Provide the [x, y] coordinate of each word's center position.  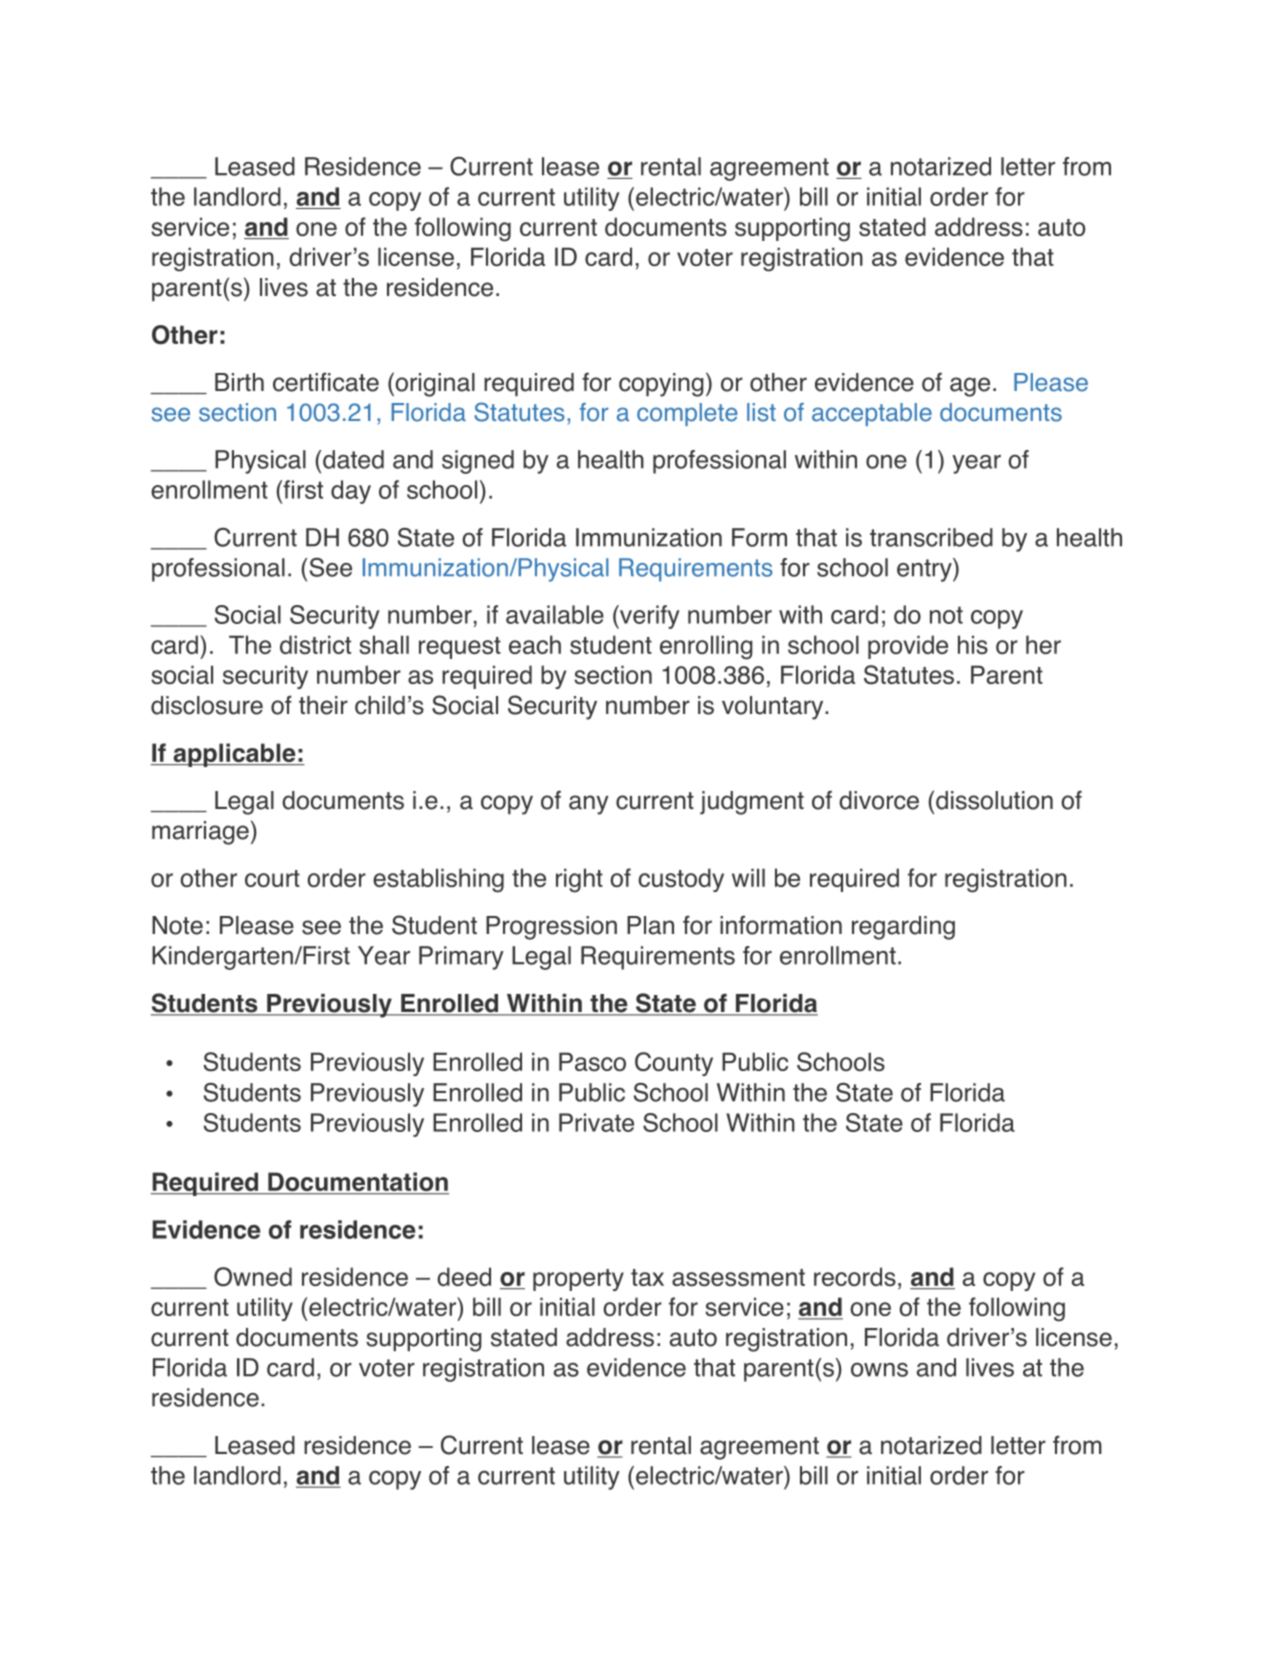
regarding [903, 928]
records [855, 1276]
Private [596, 1122]
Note [177, 925]
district [315, 644]
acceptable [872, 414]
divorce [879, 800]
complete [687, 414]
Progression [551, 928]
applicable [234, 755]
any [589, 805]
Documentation [357, 1183]
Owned [253, 1277]
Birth [239, 382]
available [555, 614]
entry [925, 570]
